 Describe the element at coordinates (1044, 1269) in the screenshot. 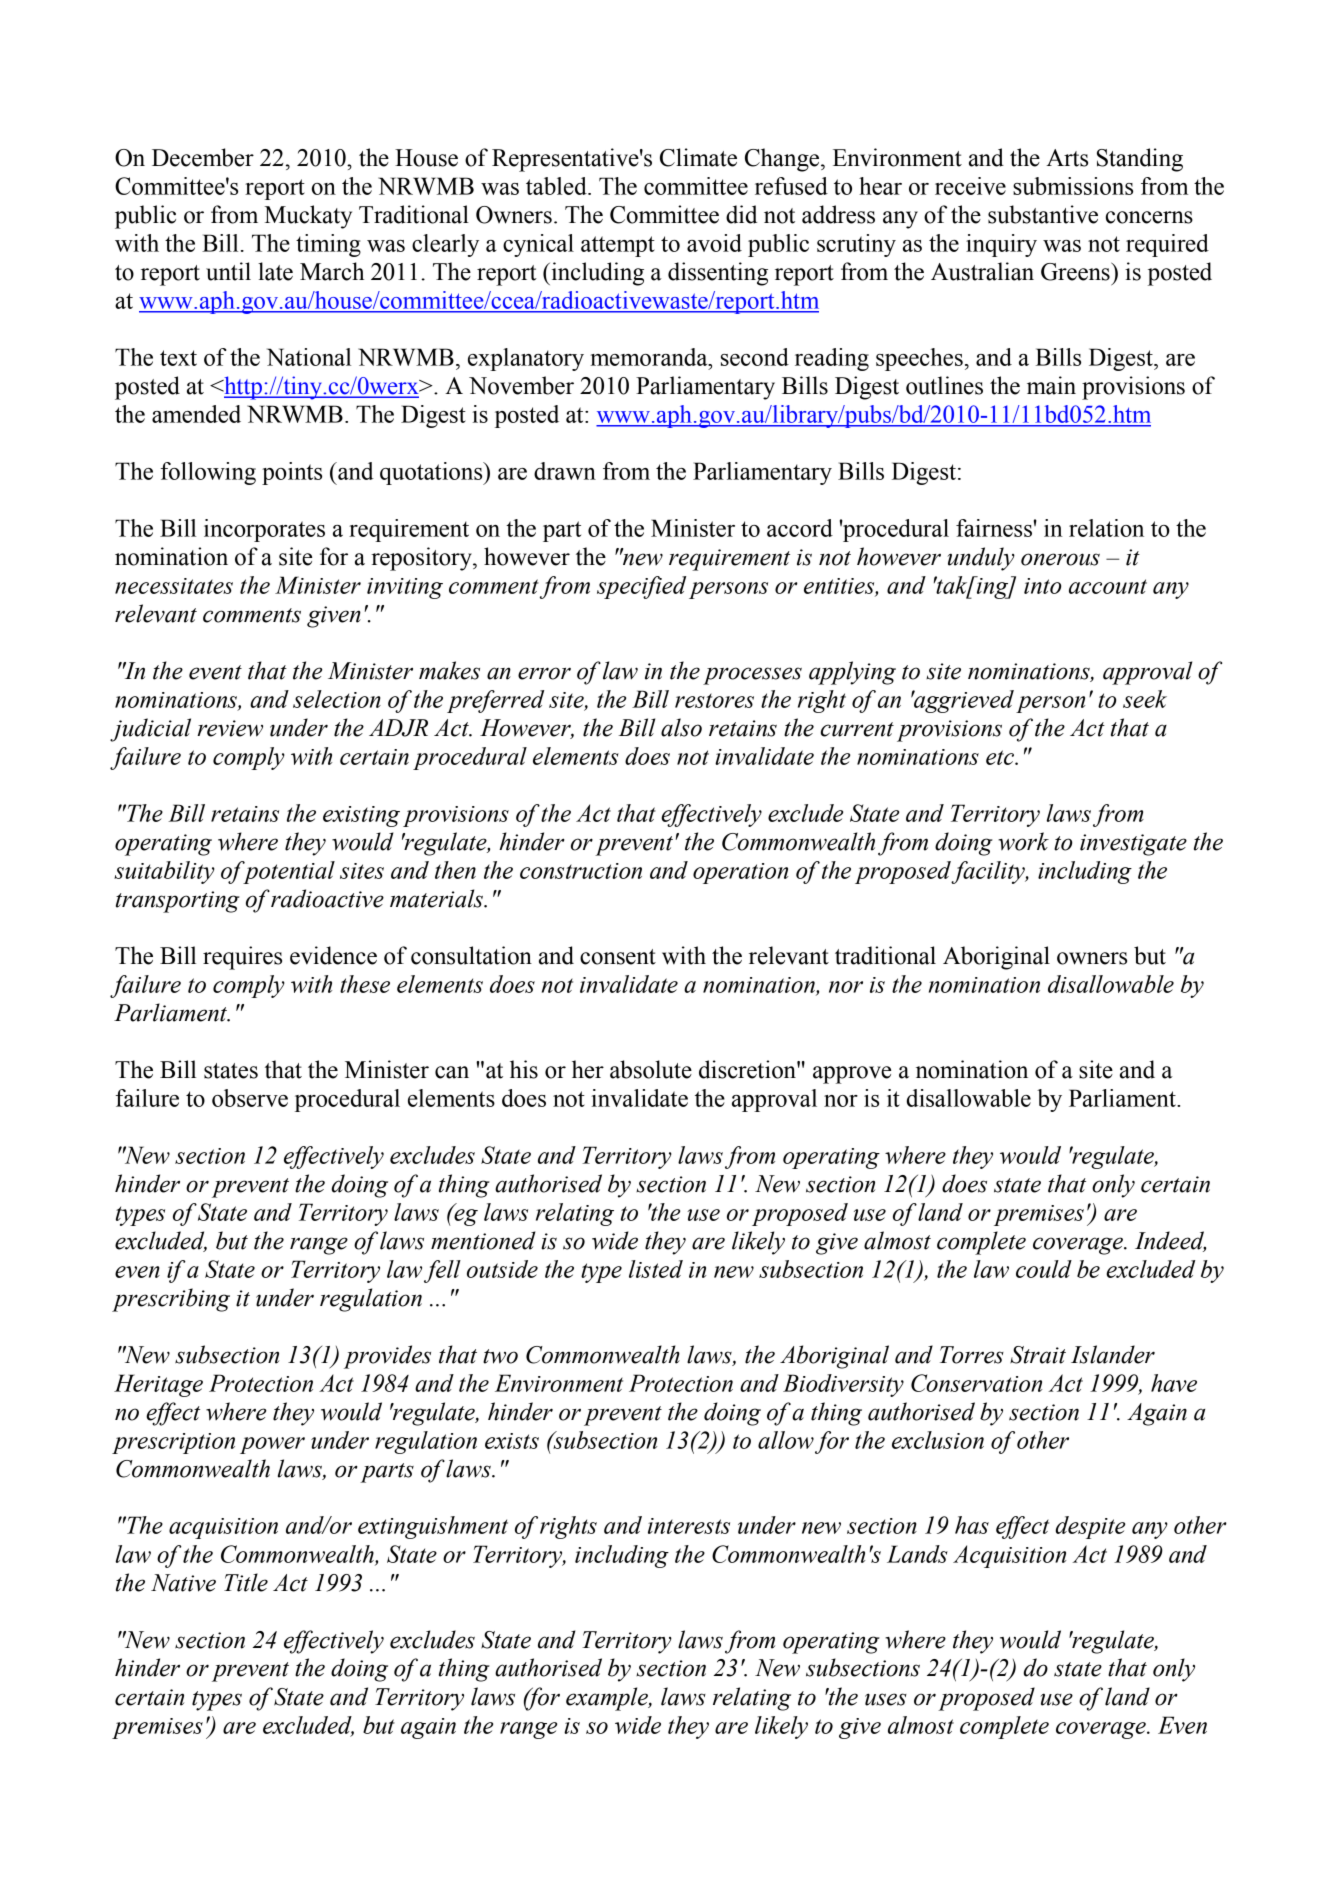

I see `could` at that location.
